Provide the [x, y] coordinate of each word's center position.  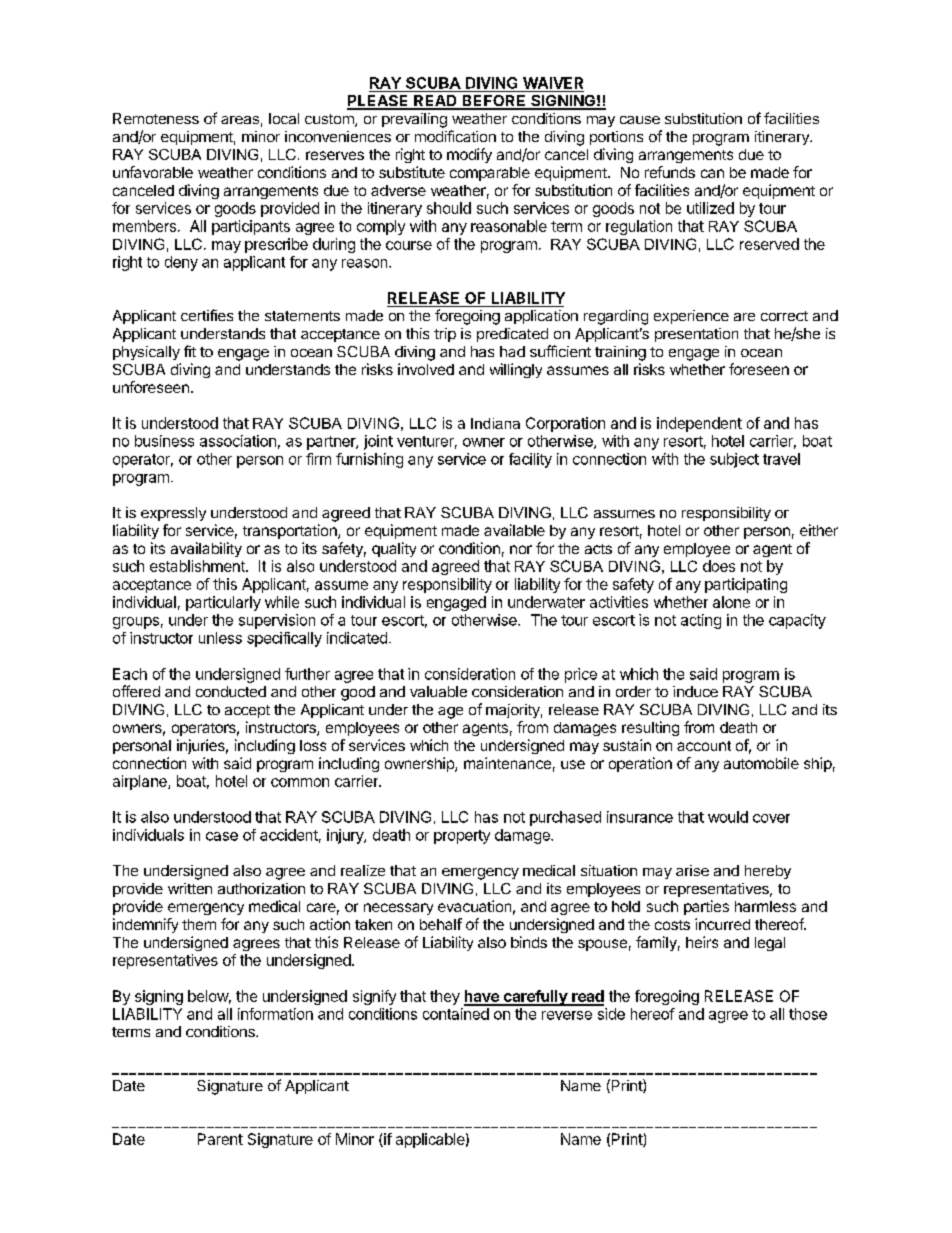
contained [456, 1014]
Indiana [495, 423]
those [808, 1014]
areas [240, 120]
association [238, 441]
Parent [220, 1139]
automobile [761, 763]
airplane [141, 782]
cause [640, 120]
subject [734, 460]
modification [455, 136]
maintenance [507, 763]
